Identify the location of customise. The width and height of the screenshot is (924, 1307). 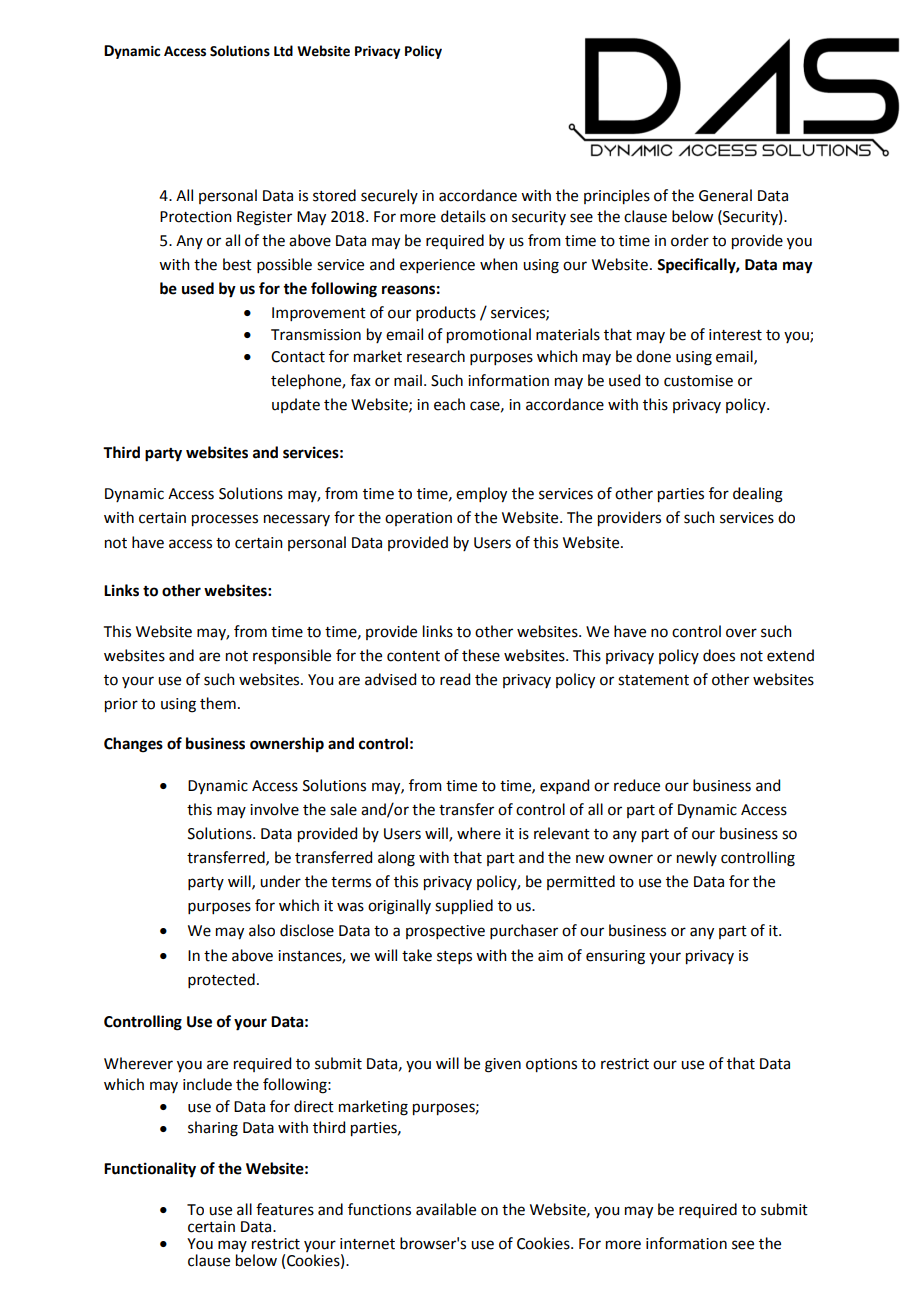
(698, 381).
